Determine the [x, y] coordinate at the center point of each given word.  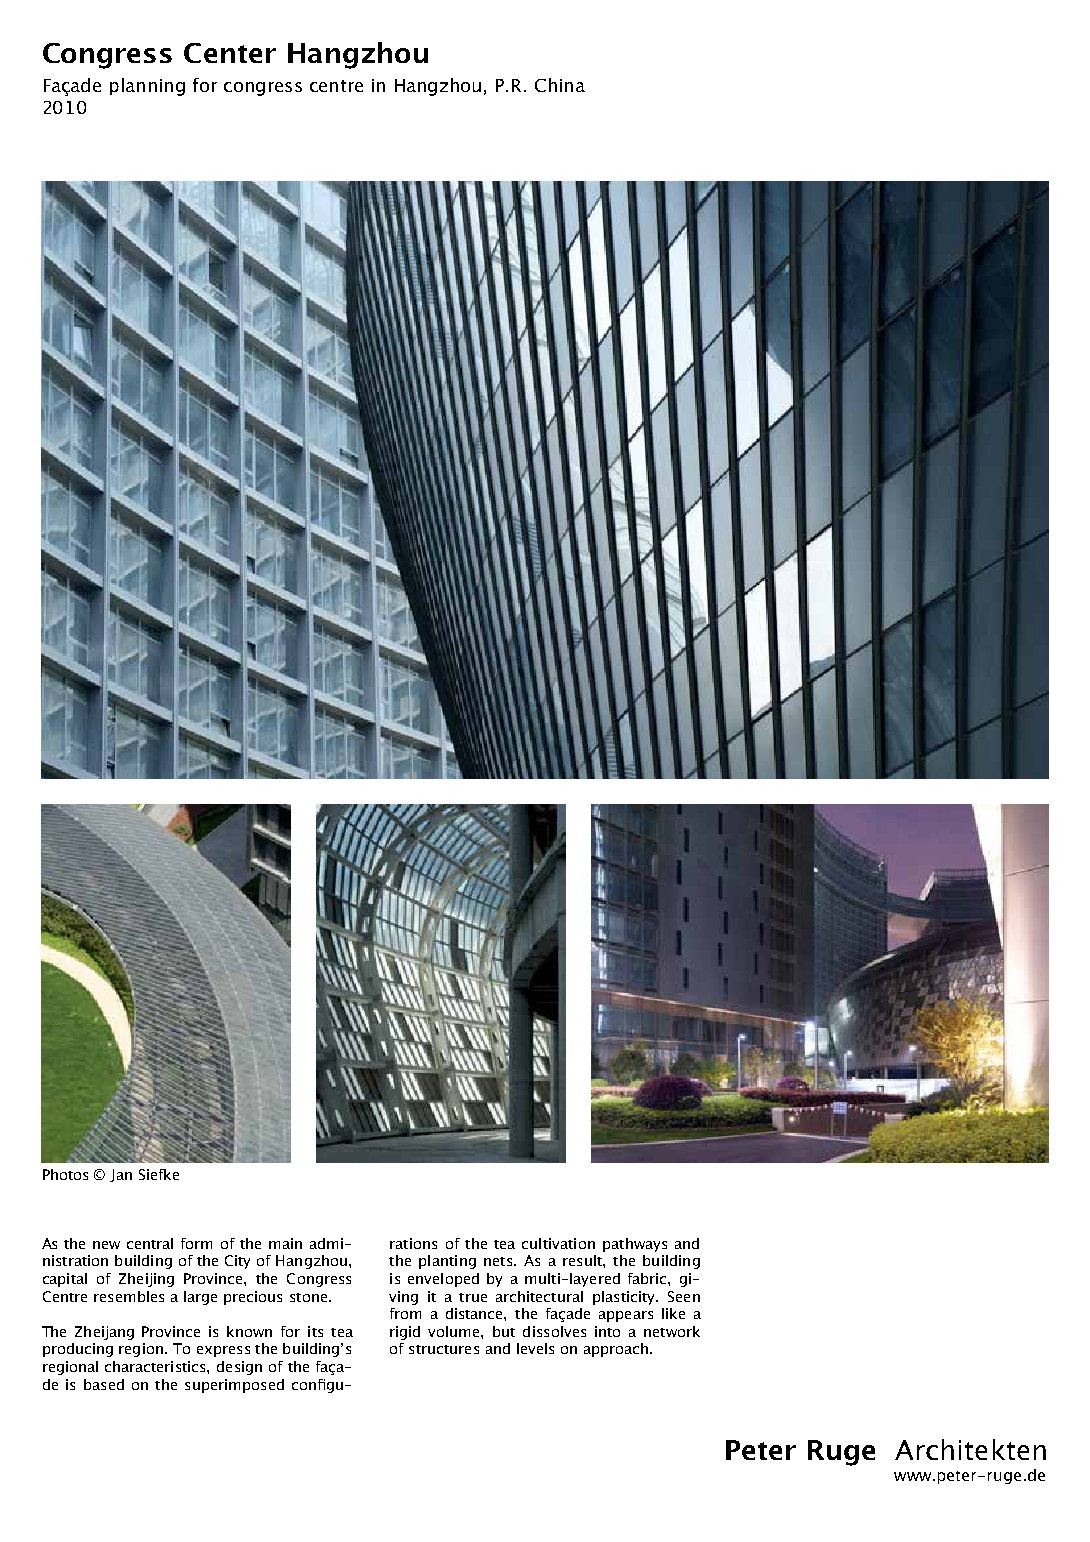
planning [147, 87]
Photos [65, 1174]
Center [230, 53]
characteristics [156, 1366]
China [560, 85]
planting [447, 1262]
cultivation [558, 1243]
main [285, 1243]
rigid [405, 1333]
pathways [635, 1245]
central [150, 1243]
